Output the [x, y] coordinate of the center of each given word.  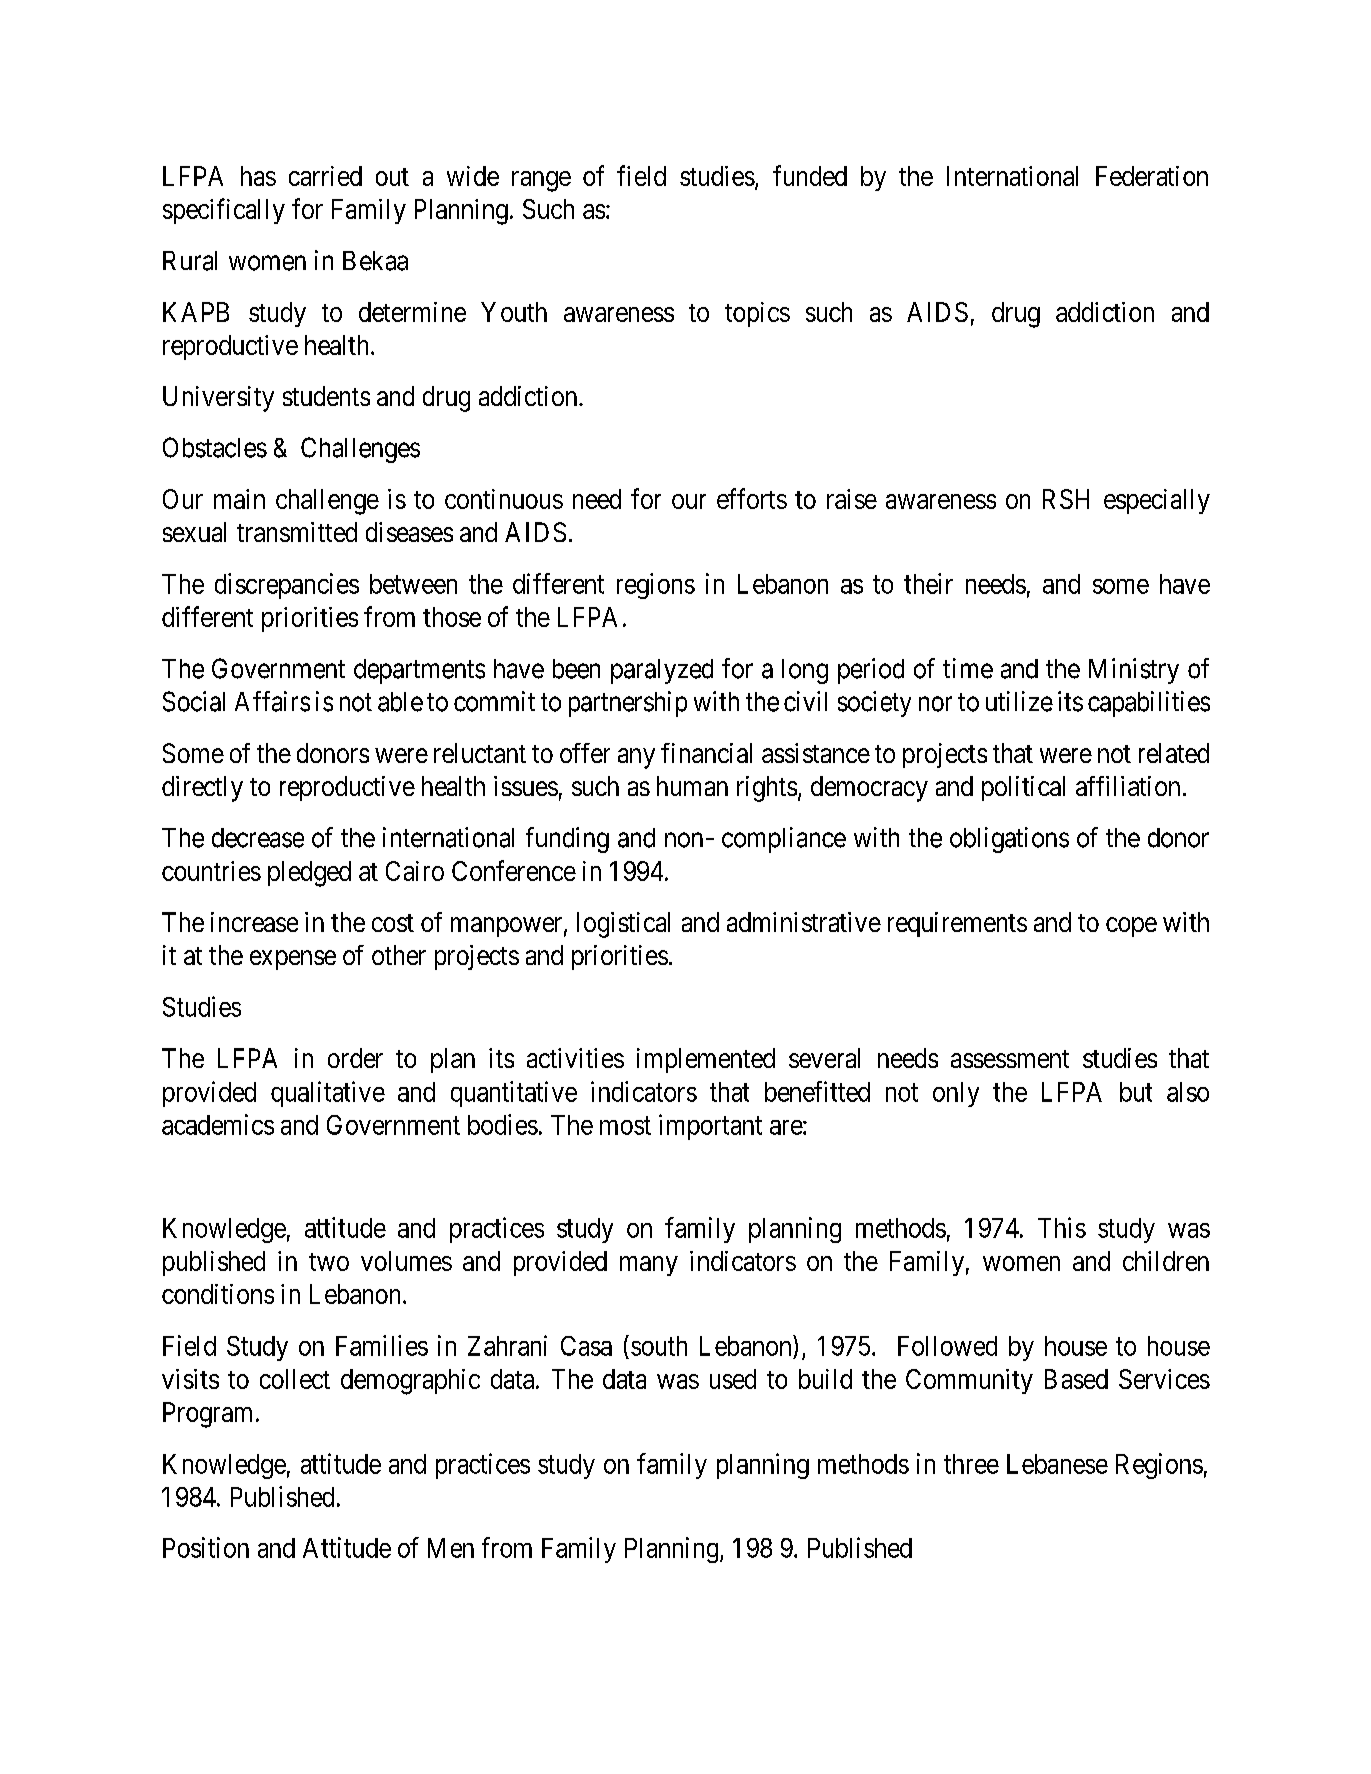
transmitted [297, 532]
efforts [752, 498]
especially [1157, 501]
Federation [1152, 176]
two [329, 1262]
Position [206, 1547]
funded [810, 175]
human [692, 786]
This [1062, 1227]
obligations [1009, 840]
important [710, 1127]
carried [325, 176]
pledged [309, 874]
